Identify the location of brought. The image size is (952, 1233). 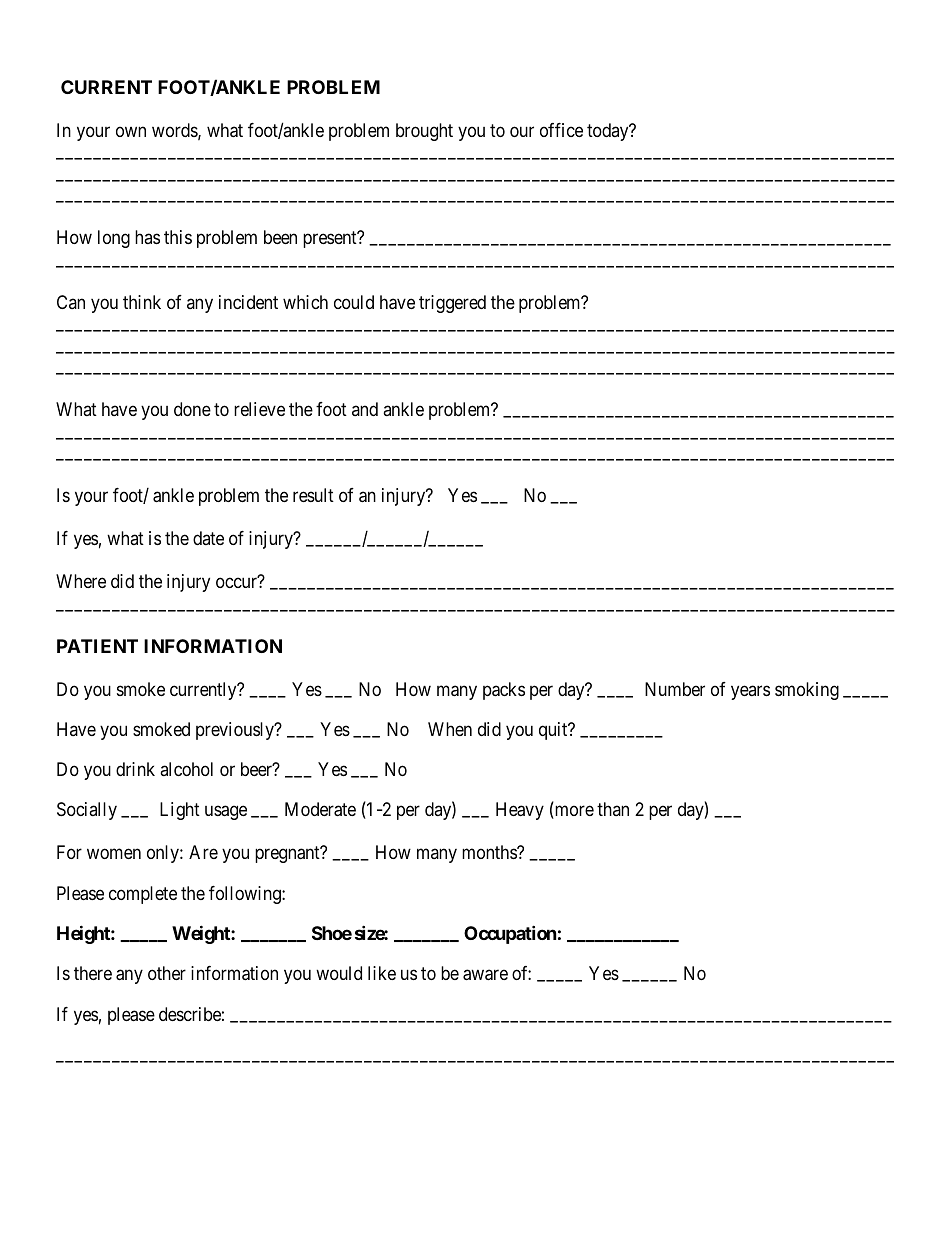
(424, 132).
